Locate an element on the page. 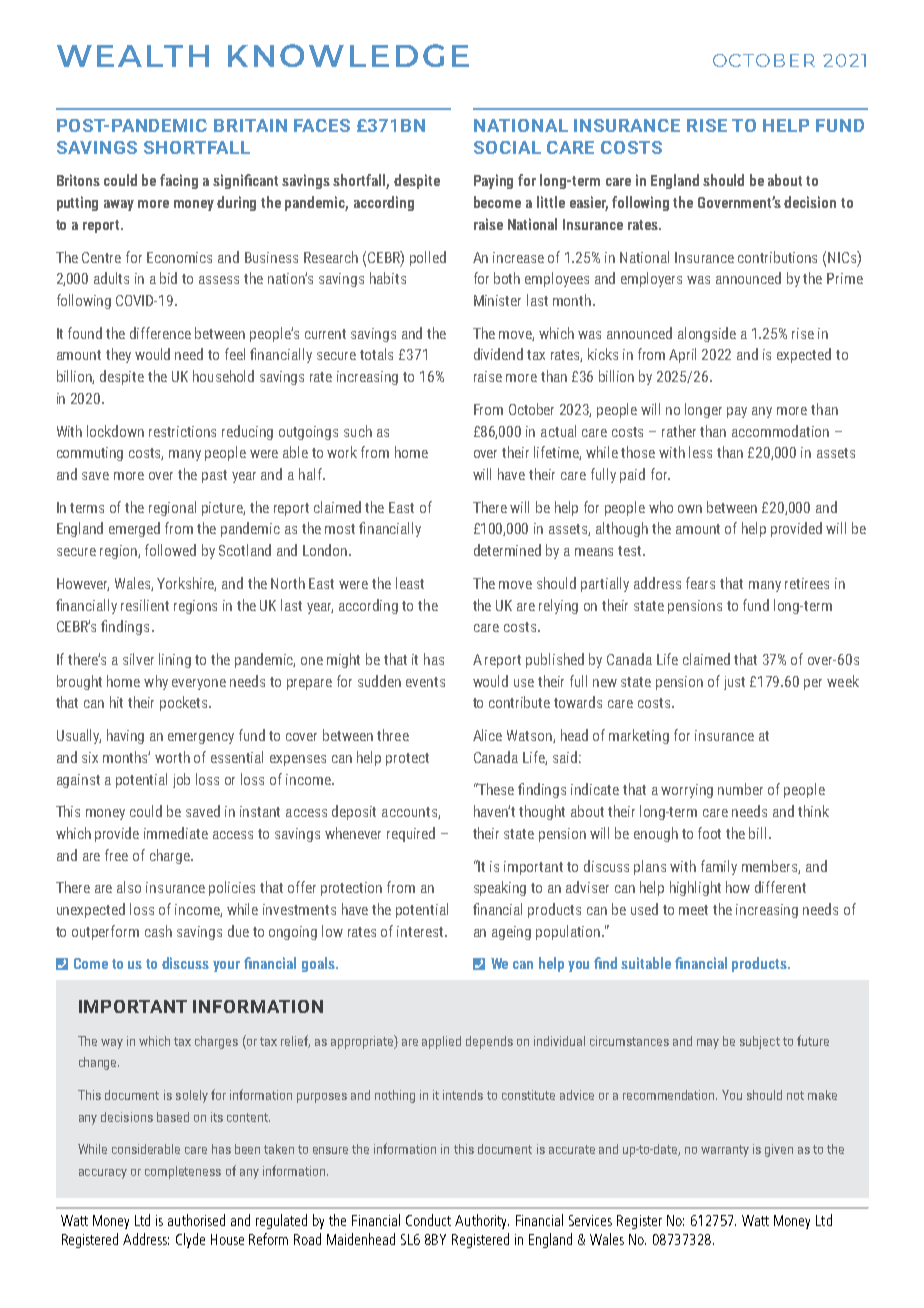 The image size is (924, 1308). foot is located at coordinates (709, 833).
